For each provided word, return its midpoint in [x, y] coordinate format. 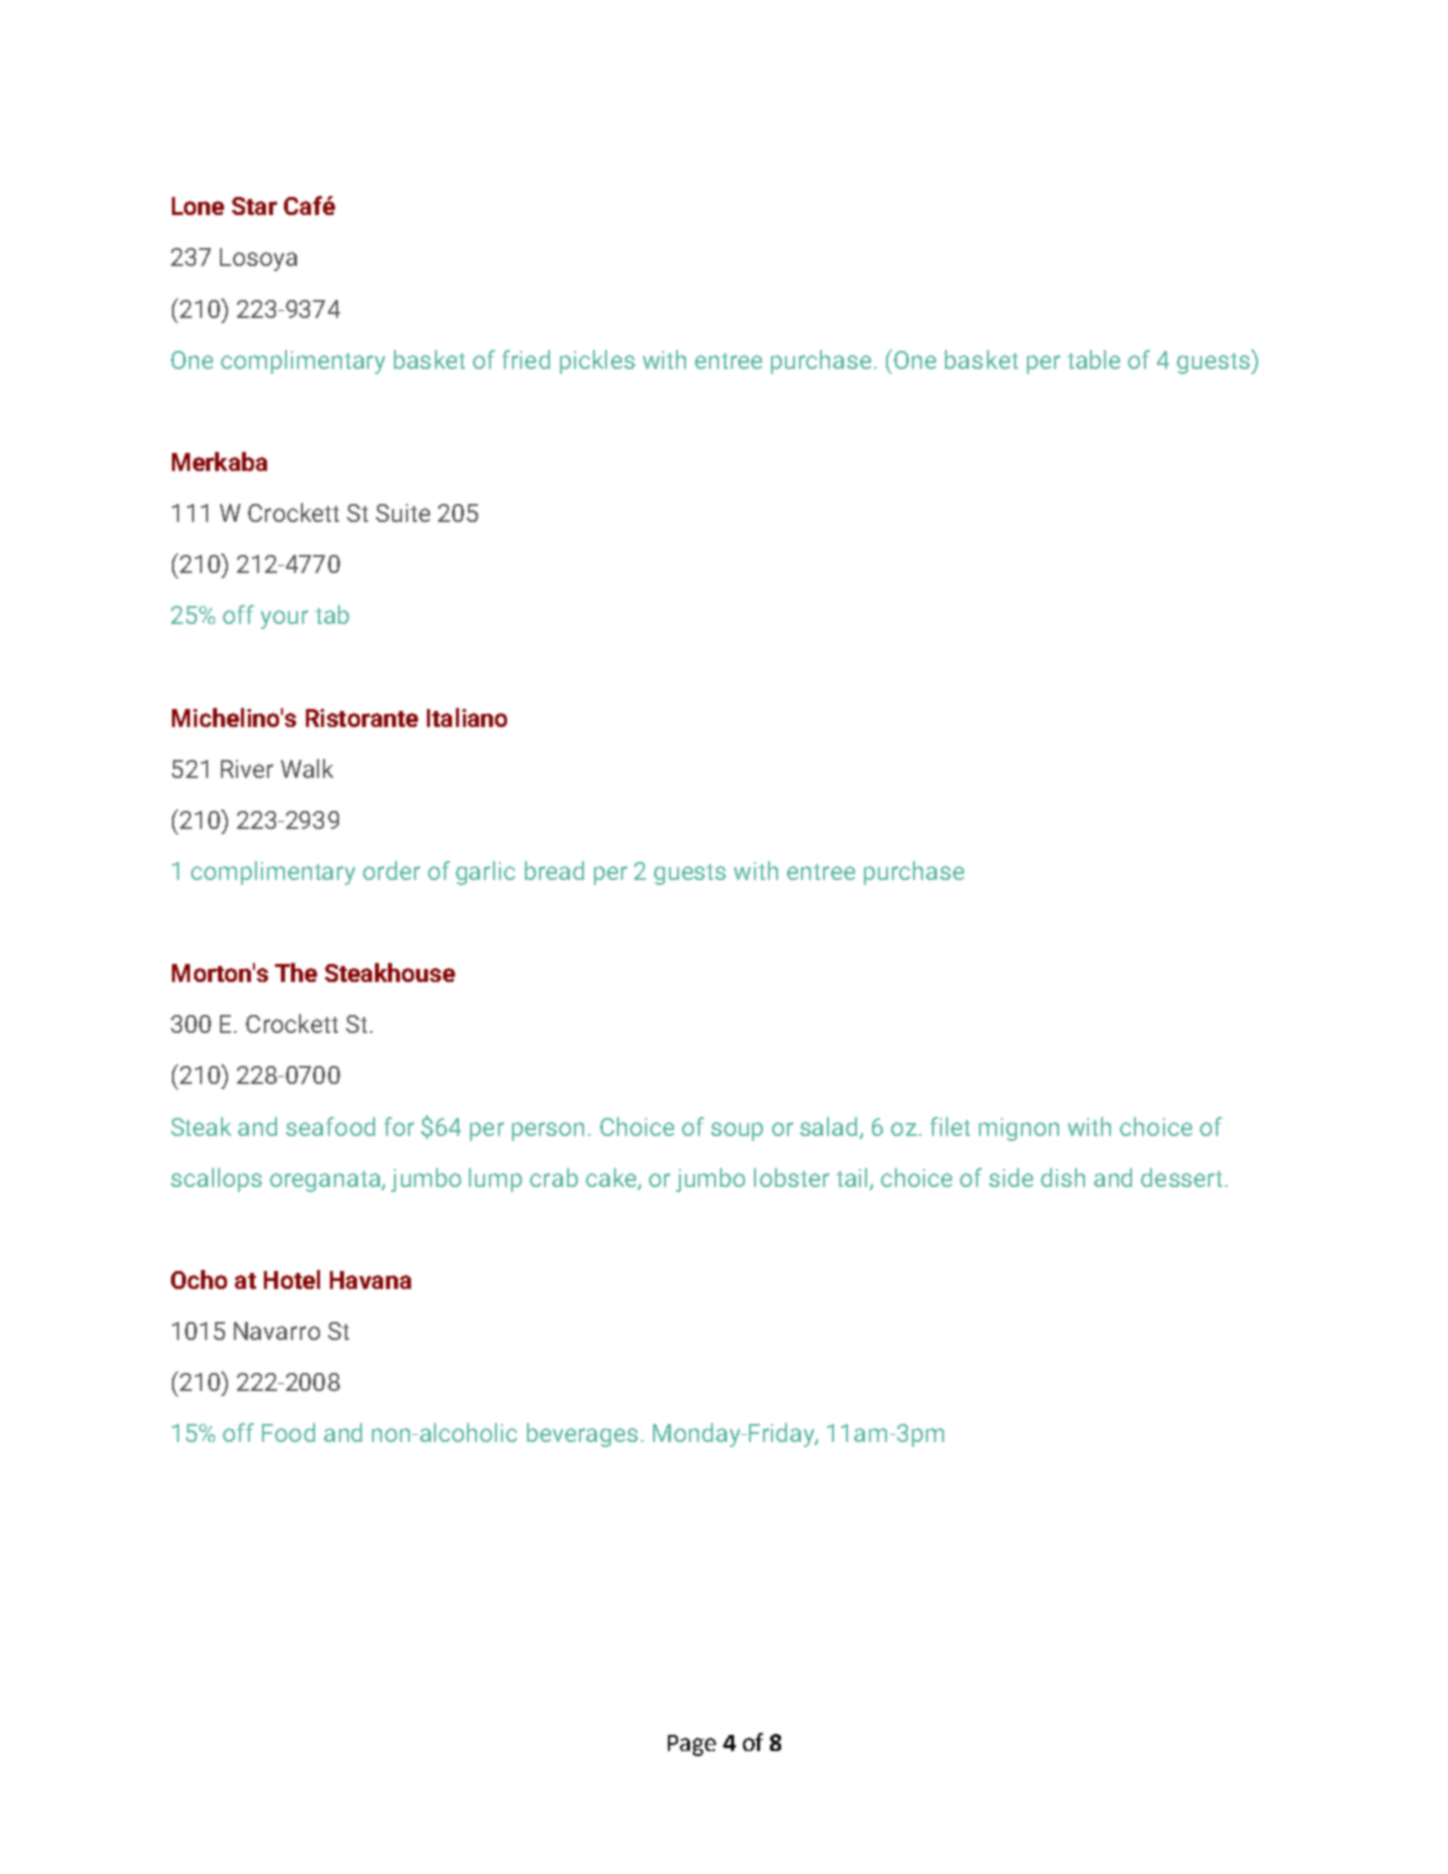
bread [554, 870]
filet [950, 1126]
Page [692, 1745]
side [1011, 1177]
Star [254, 206]
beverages [582, 1435]
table [1093, 359]
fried [526, 359]
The [296, 972]
